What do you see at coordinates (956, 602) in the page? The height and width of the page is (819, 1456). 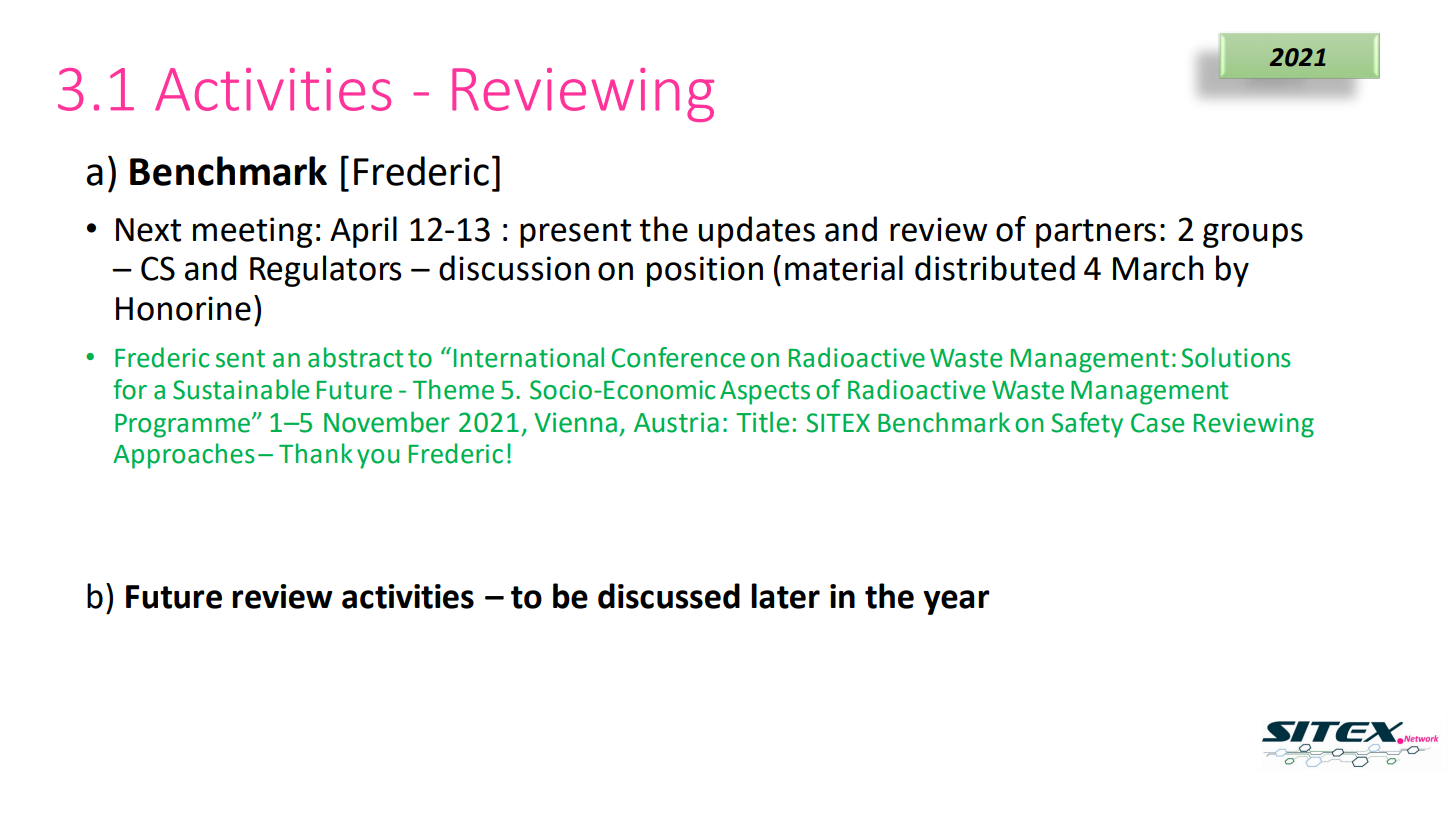 I see `year` at bounding box center [956, 602].
